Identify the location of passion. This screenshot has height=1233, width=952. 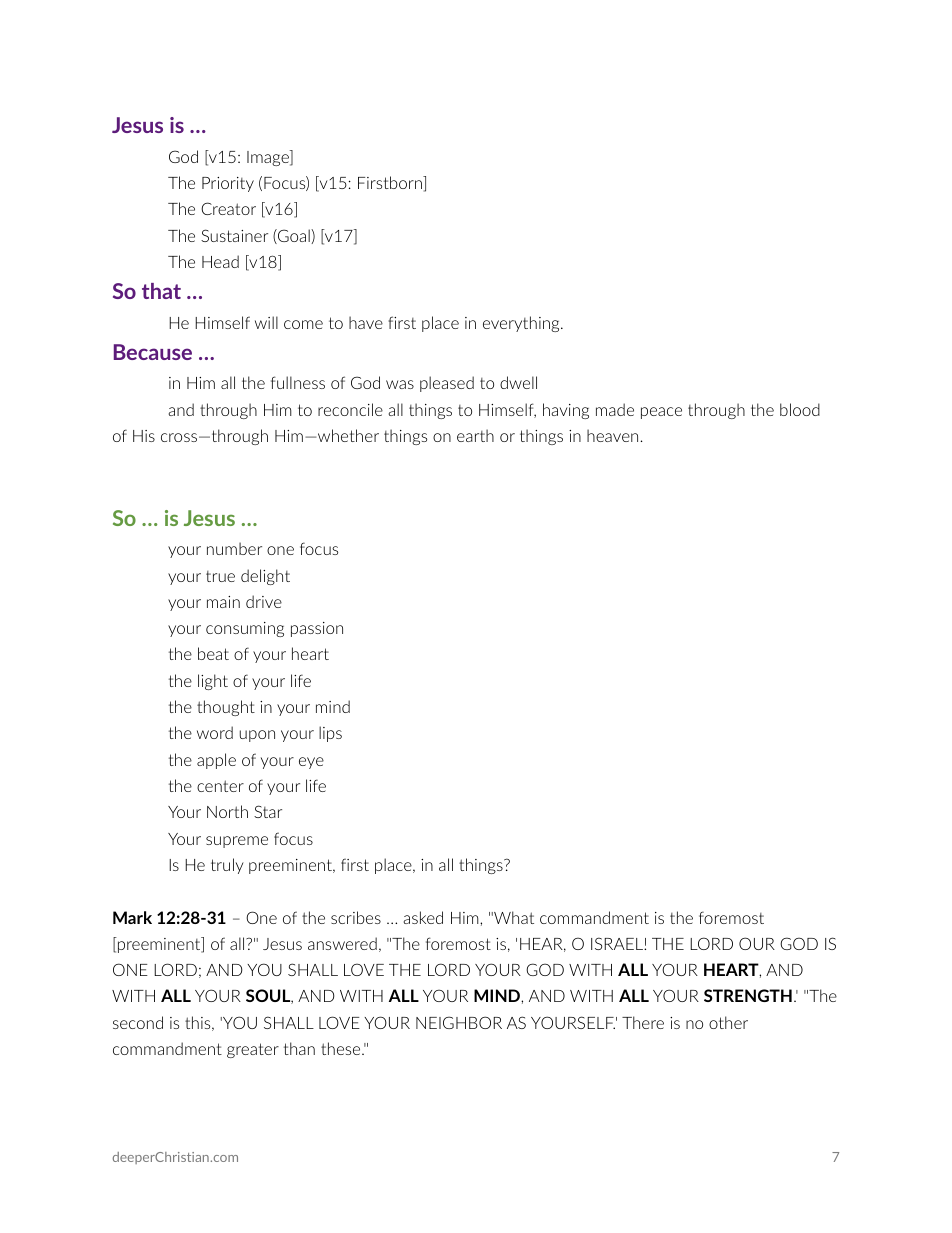
(317, 629).
